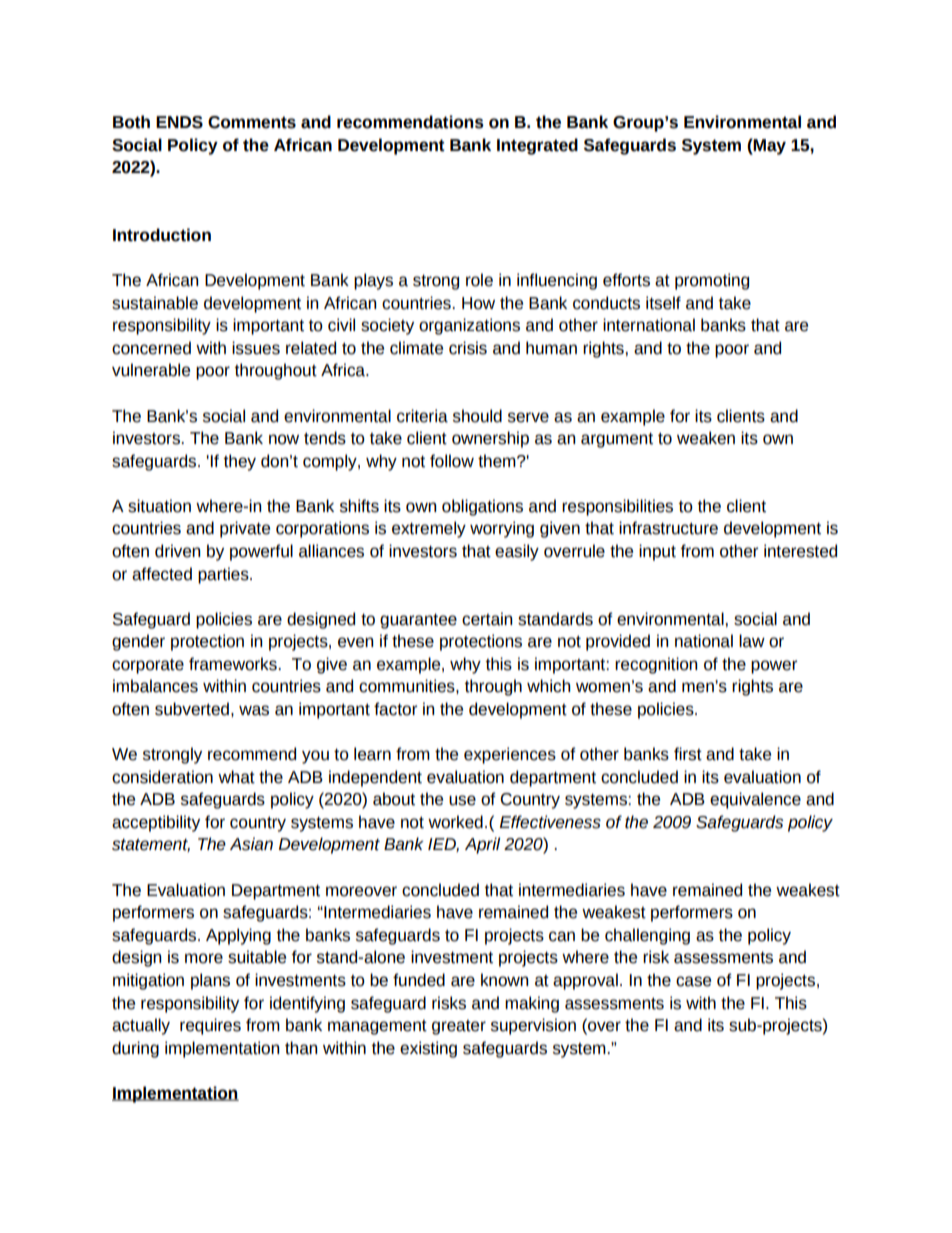 Image resolution: width=952 pixels, height=1233 pixels. I want to click on frameworks, so click(234, 664).
